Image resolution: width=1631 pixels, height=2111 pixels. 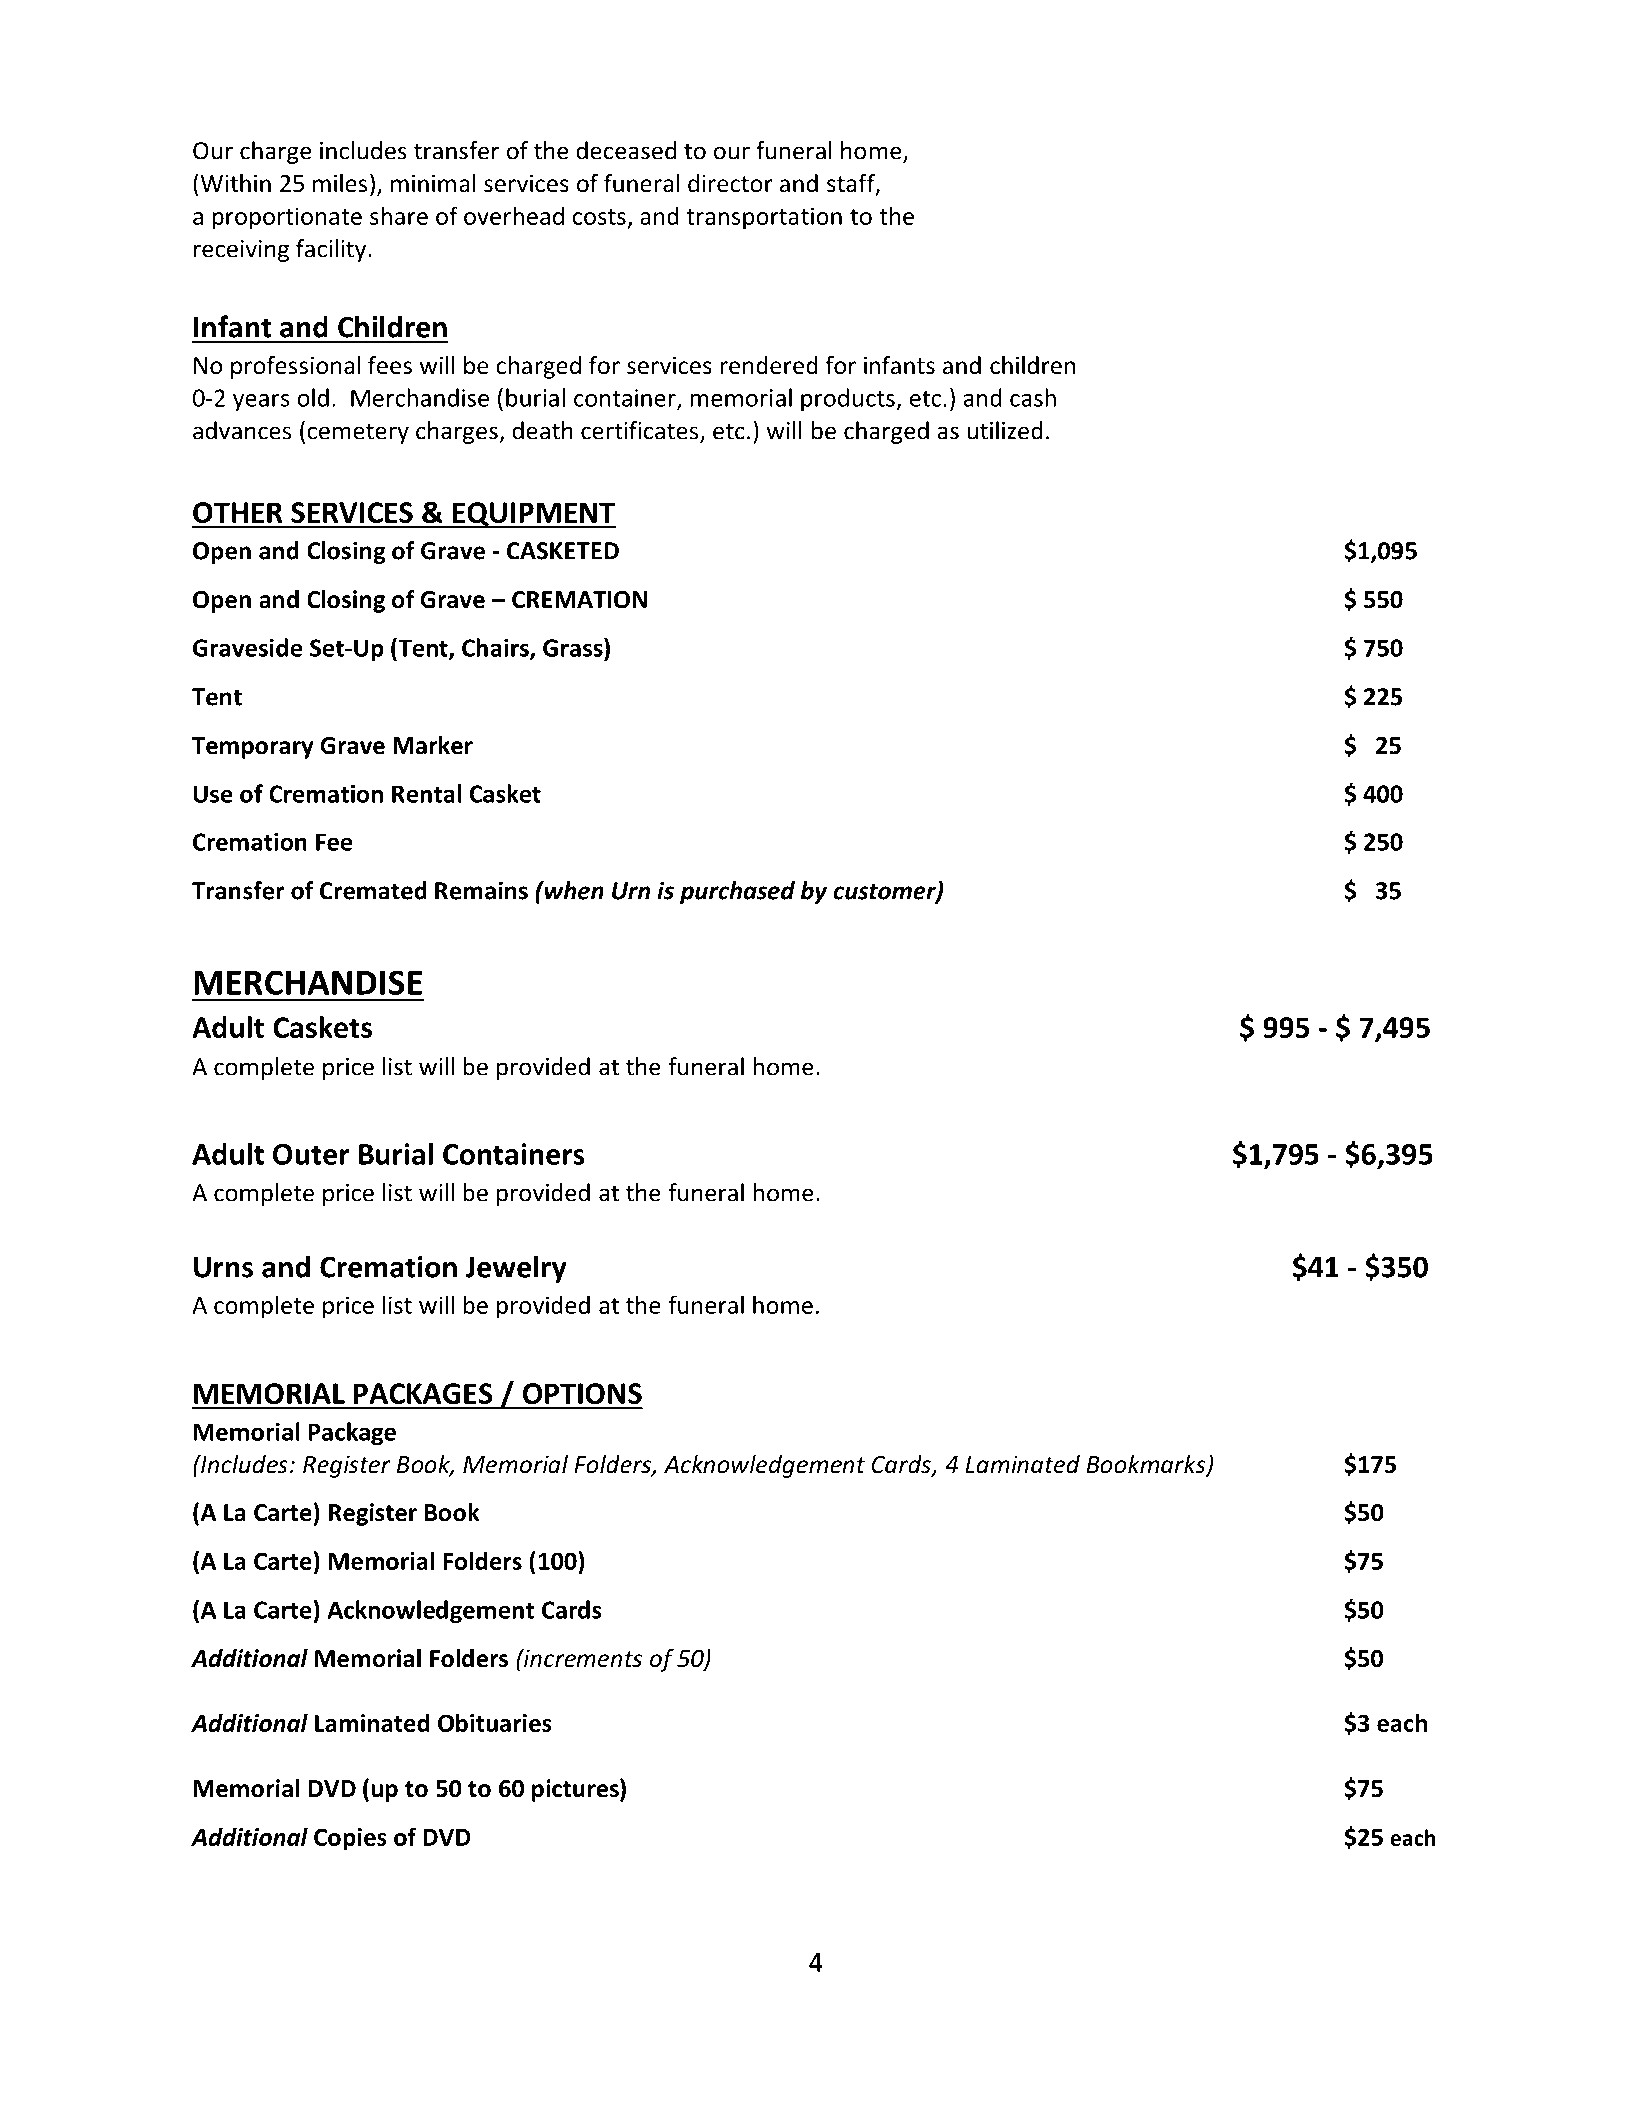 I want to click on Copies, so click(x=350, y=1839).
